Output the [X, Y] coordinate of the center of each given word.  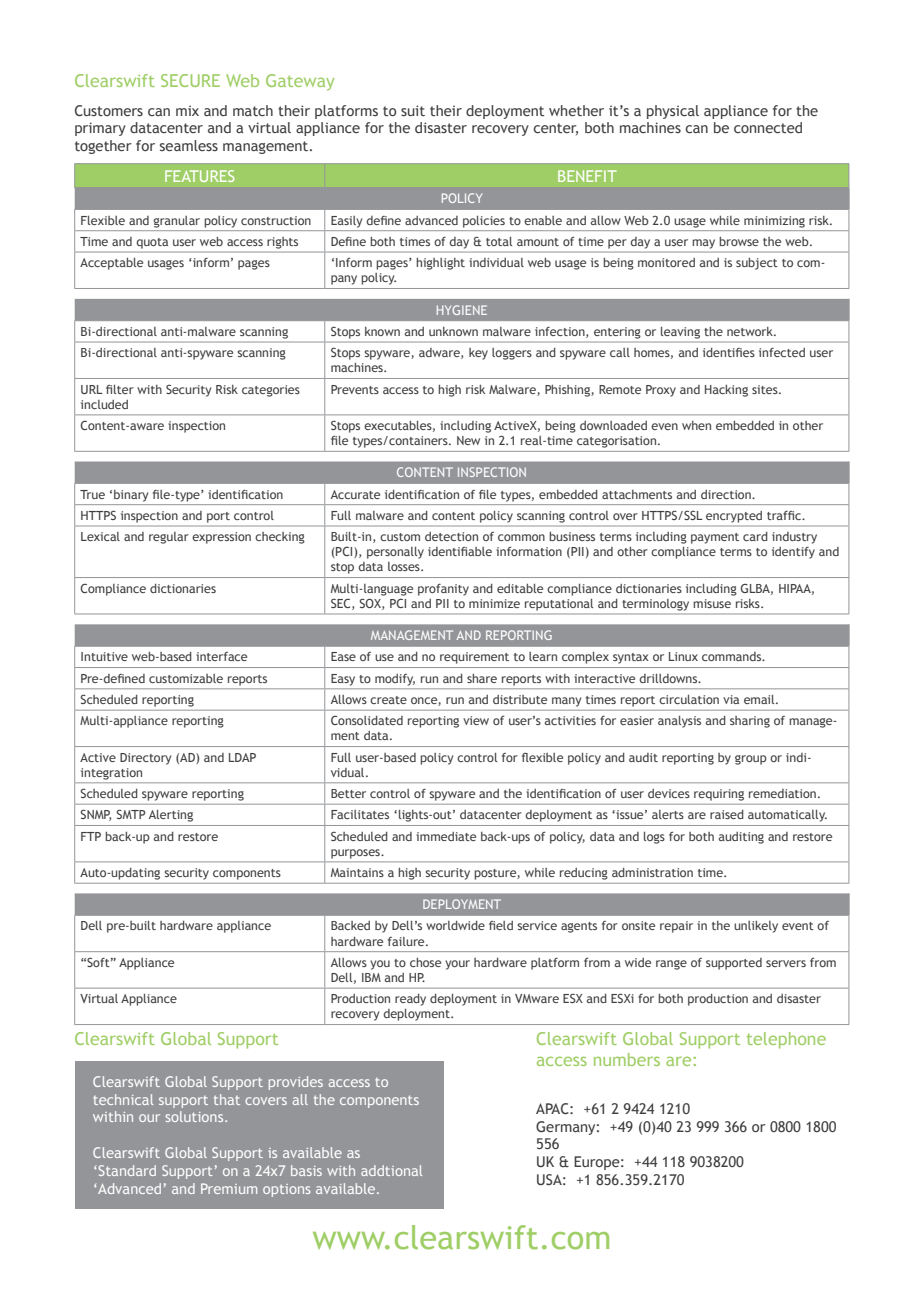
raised [727, 814]
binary [131, 496]
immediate [446, 836]
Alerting [171, 816]
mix [187, 110]
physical [673, 112]
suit [413, 110]
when [696, 425]
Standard [127, 1170]
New [468, 440]
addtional [391, 1170]
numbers [627, 1059]
